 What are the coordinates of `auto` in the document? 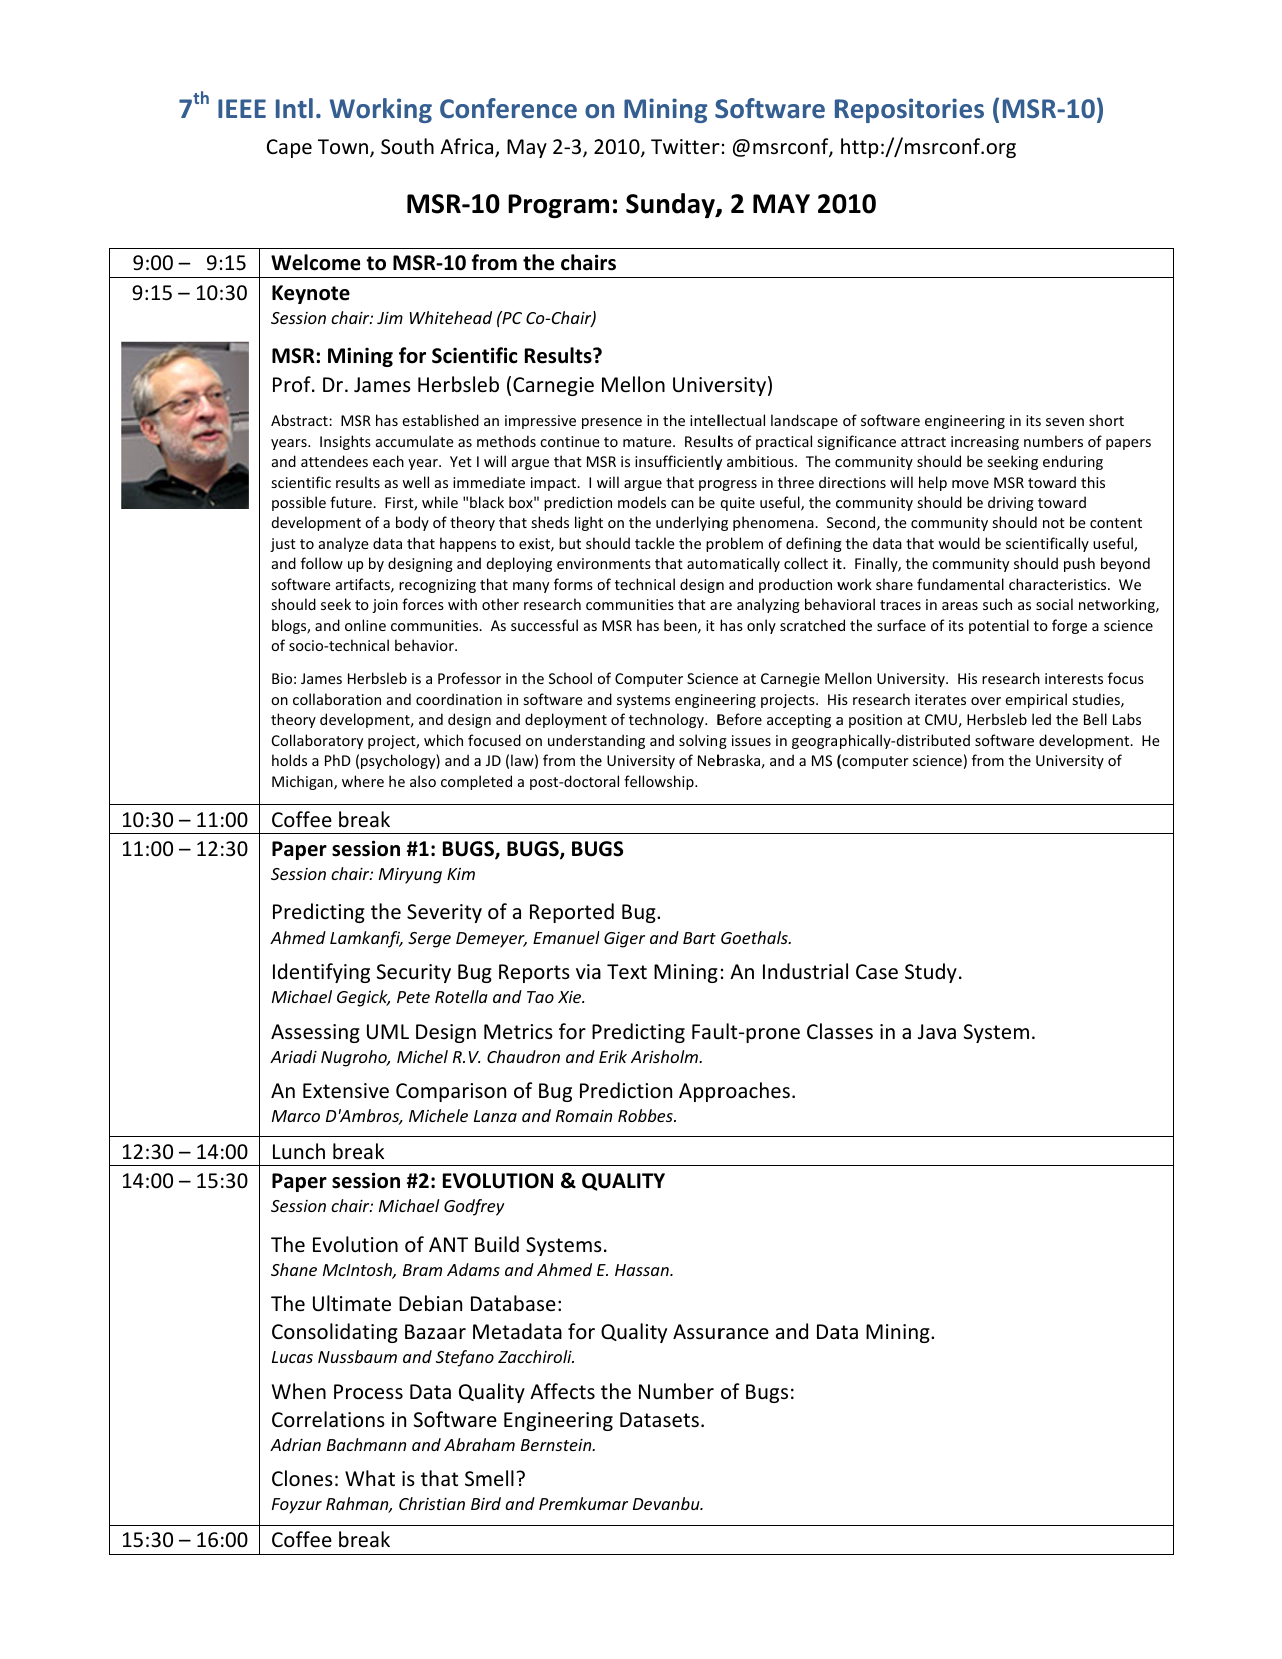 It's located at (702, 564).
